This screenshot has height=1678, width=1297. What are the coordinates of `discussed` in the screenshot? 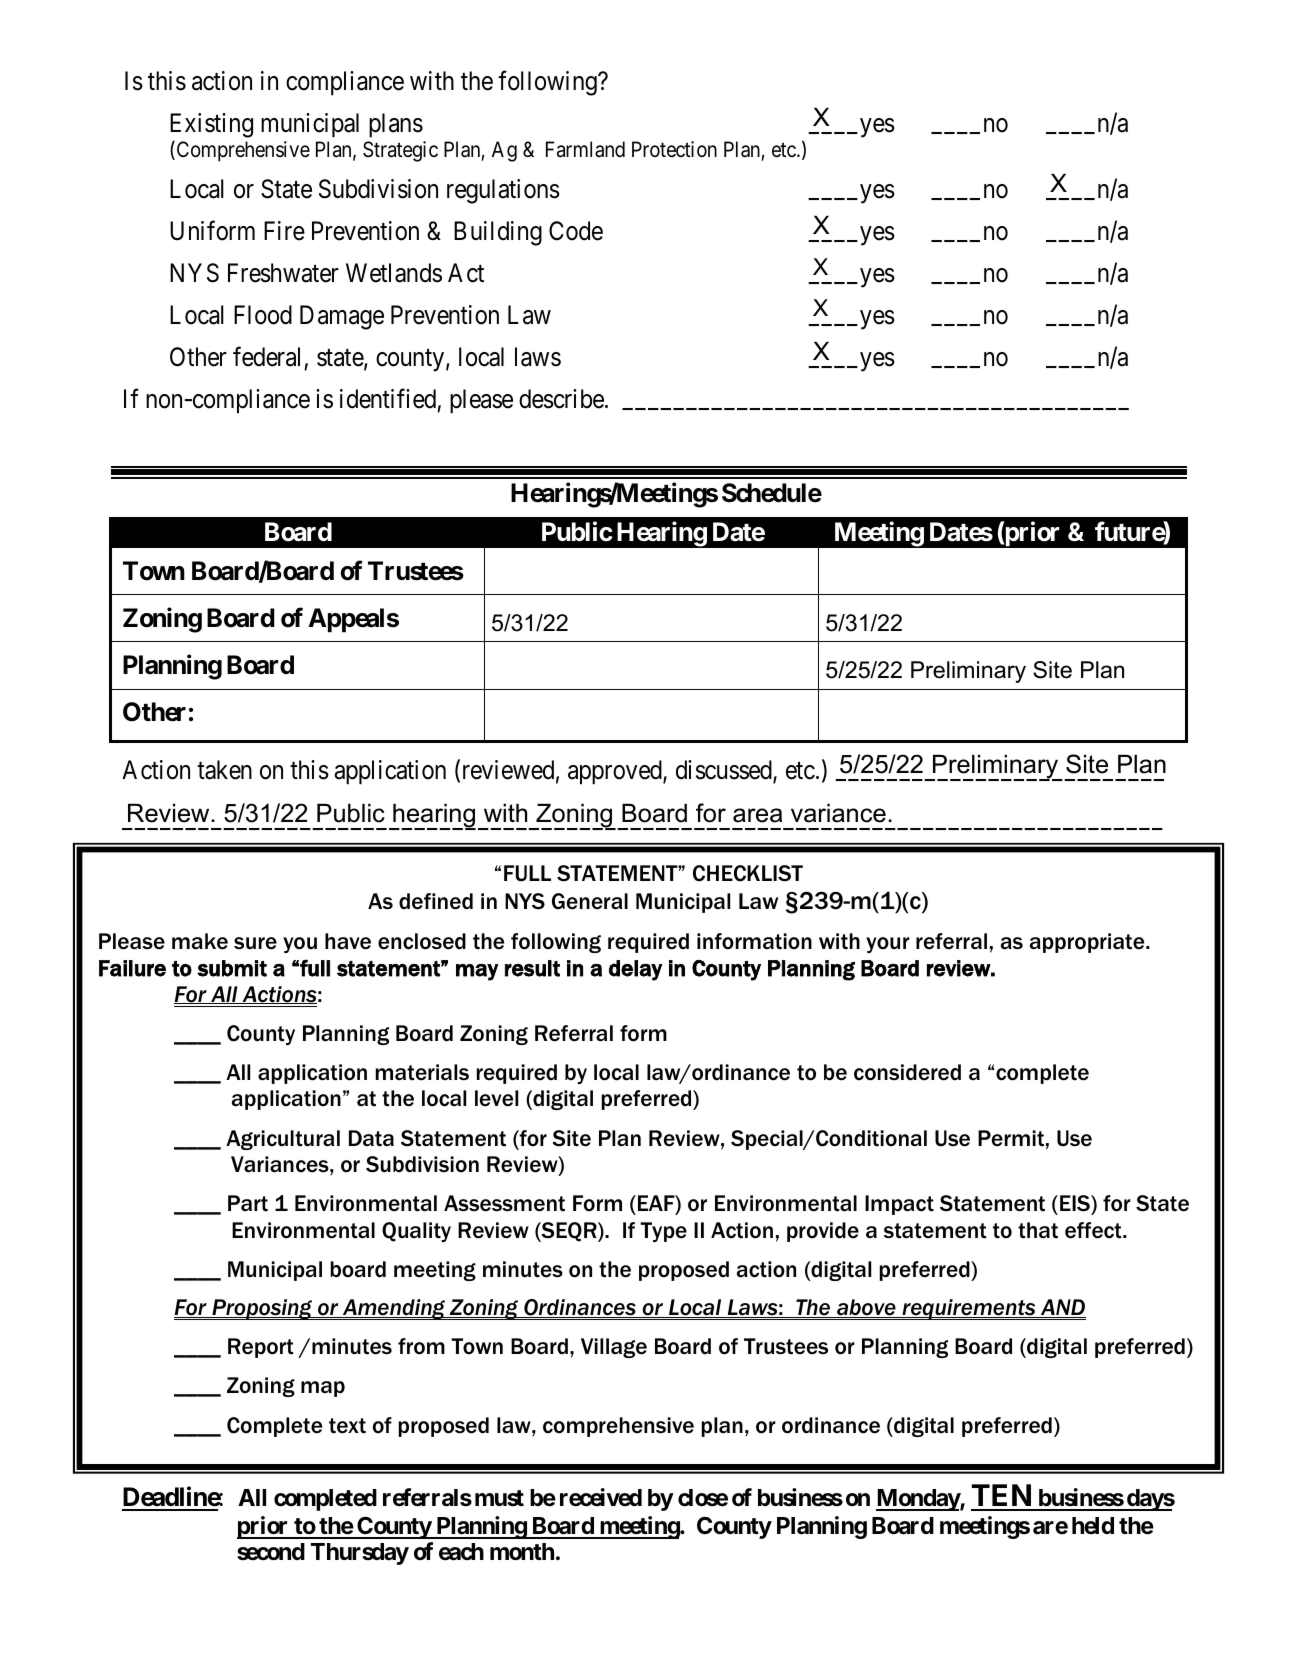 It's located at (725, 771).
